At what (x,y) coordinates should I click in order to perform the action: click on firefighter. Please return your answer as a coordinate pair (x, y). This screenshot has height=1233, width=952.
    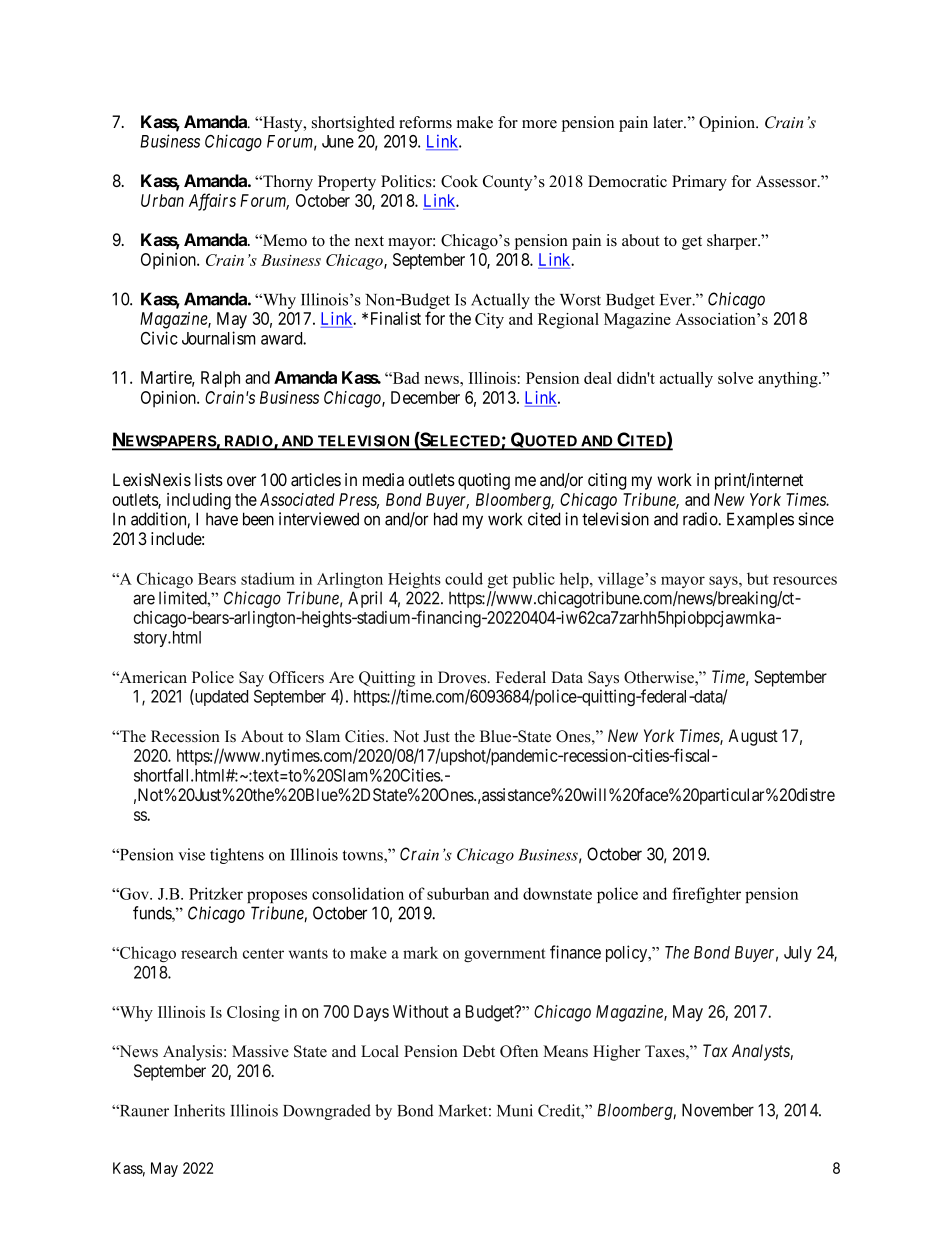
    Looking at the image, I should click on (706, 895).
